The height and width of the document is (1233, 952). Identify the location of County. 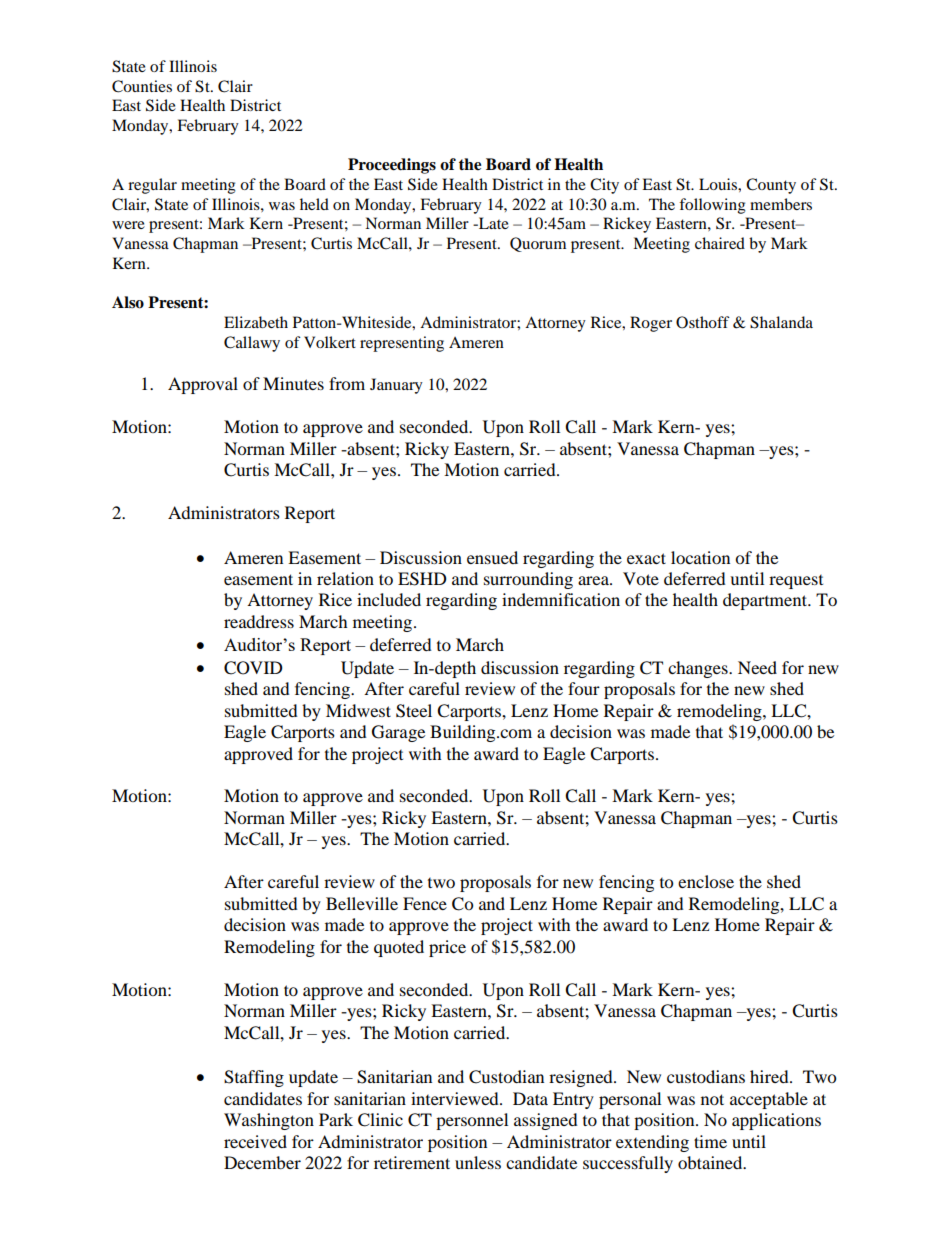
(771, 186).
